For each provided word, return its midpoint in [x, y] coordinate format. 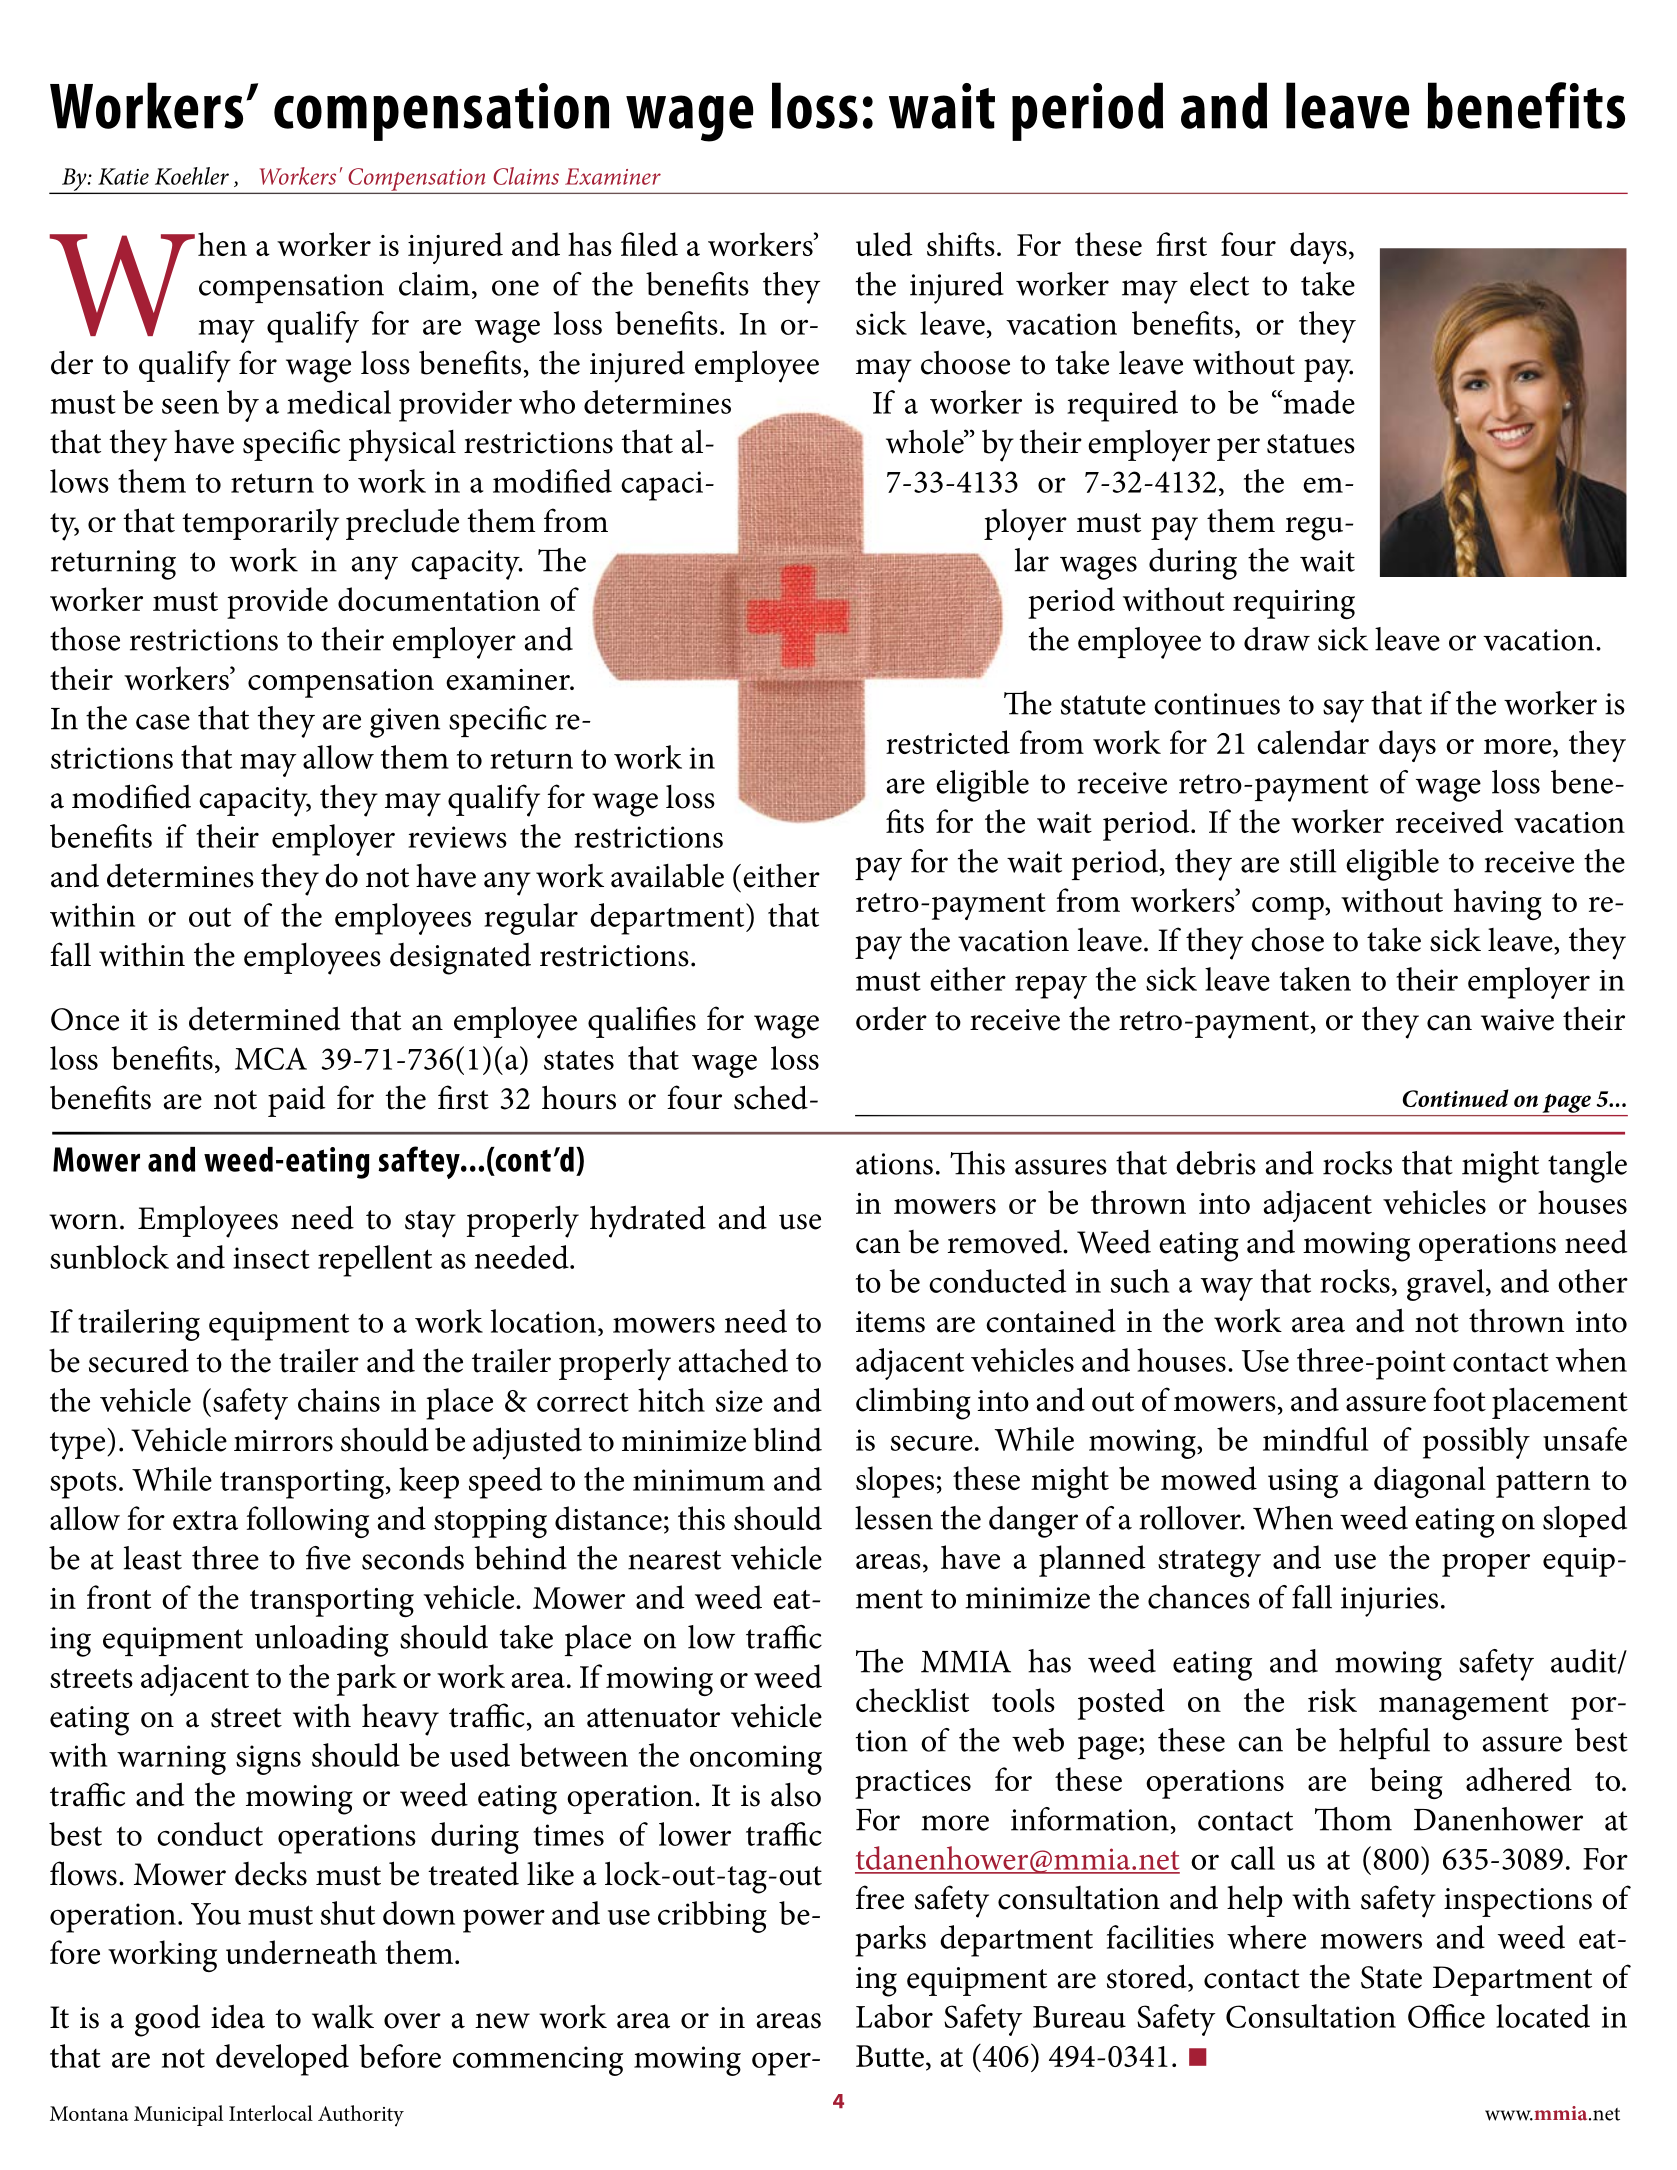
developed [282, 2060]
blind [787, 1440]
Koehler [192, 176]
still [1313, 861]
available [667, 875]
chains [339, 1400]
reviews [457, 837]
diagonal [1430, 1482]
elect [1219, 284]
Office [1446, 2016]
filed [649, 244]
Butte [890, 2056]
